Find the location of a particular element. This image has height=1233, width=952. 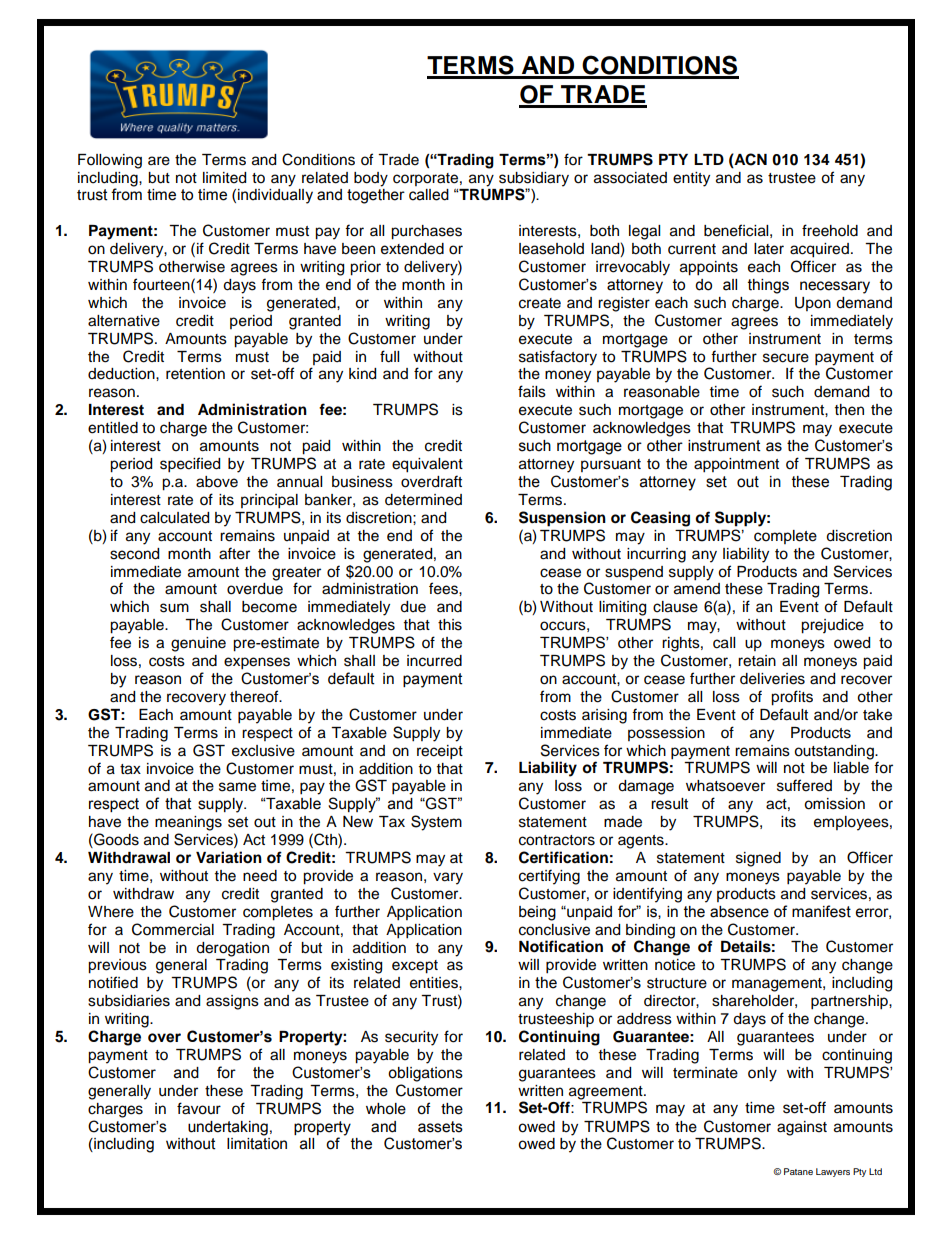

against is located at coordinates (802, 1128).
